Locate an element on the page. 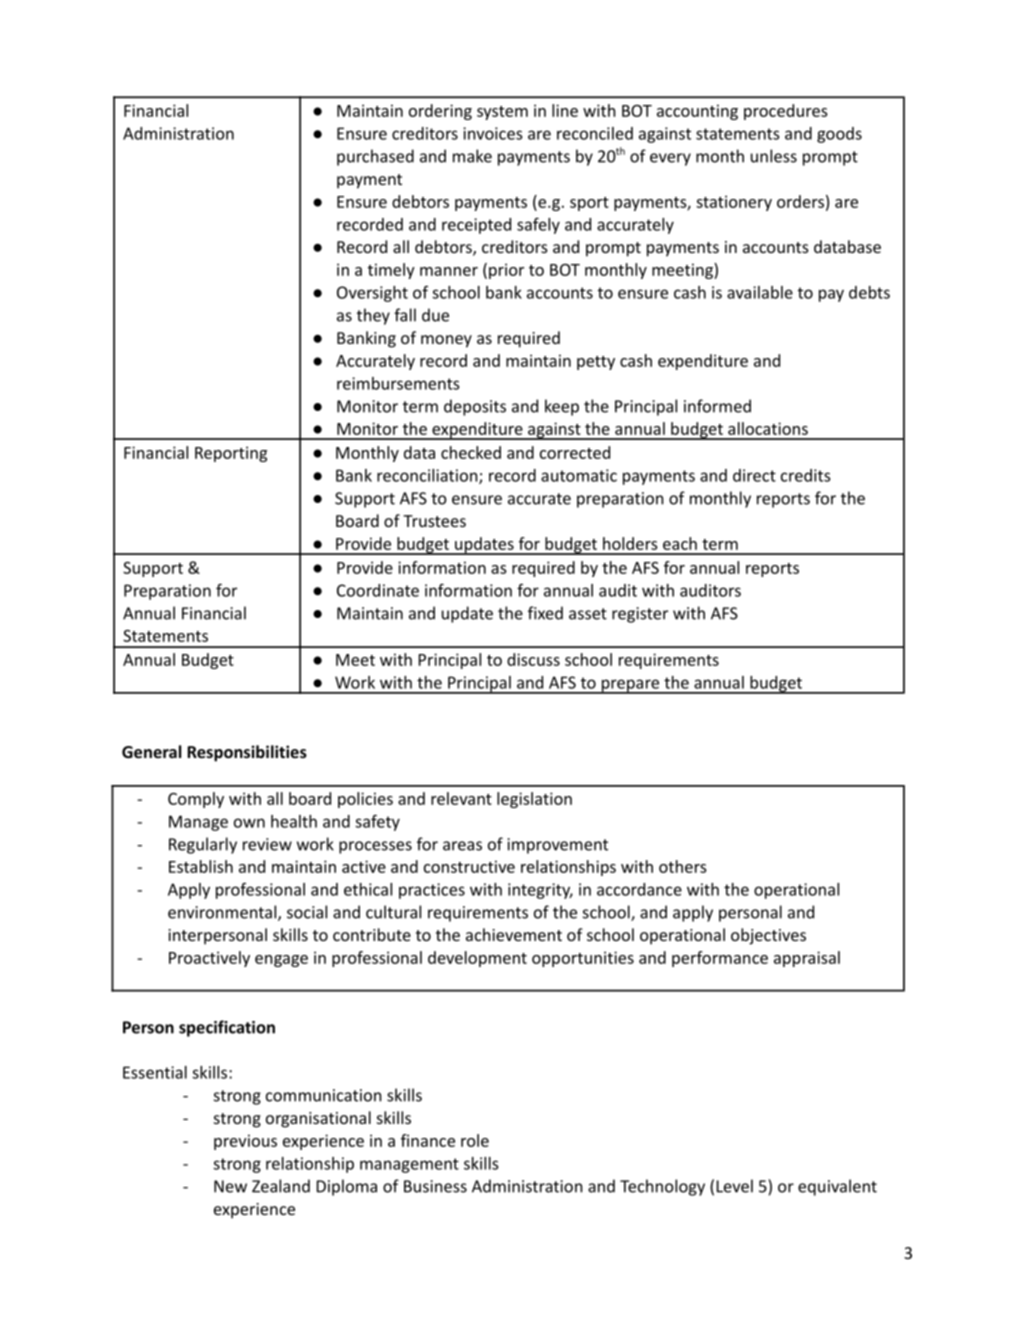 This page has height=1340, width=1035. unless is located at coordinates (774, 156).
